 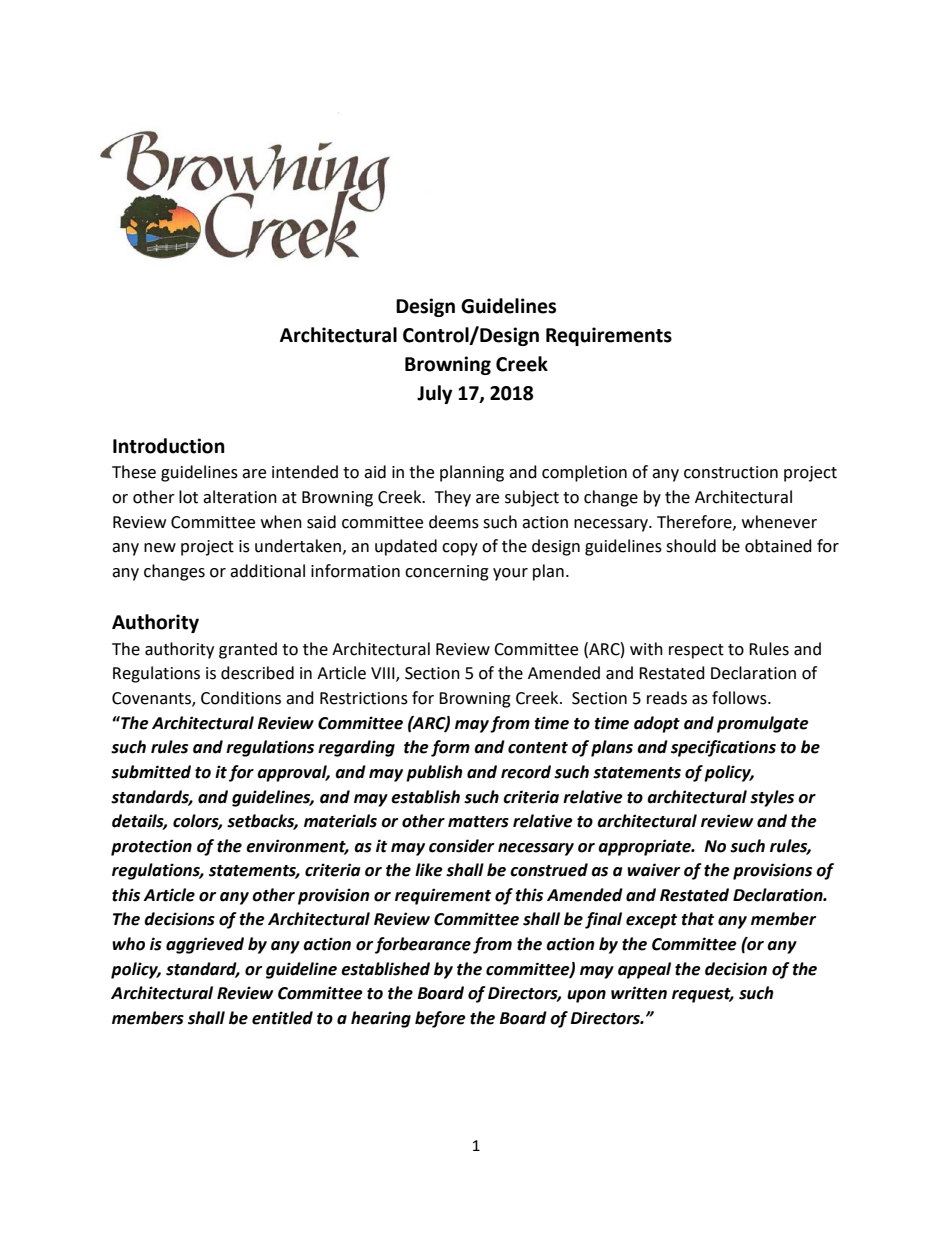 What do you see at coordinates (434, 394) in the screenshot?
I see `July` at bounding box center [434, 394].
